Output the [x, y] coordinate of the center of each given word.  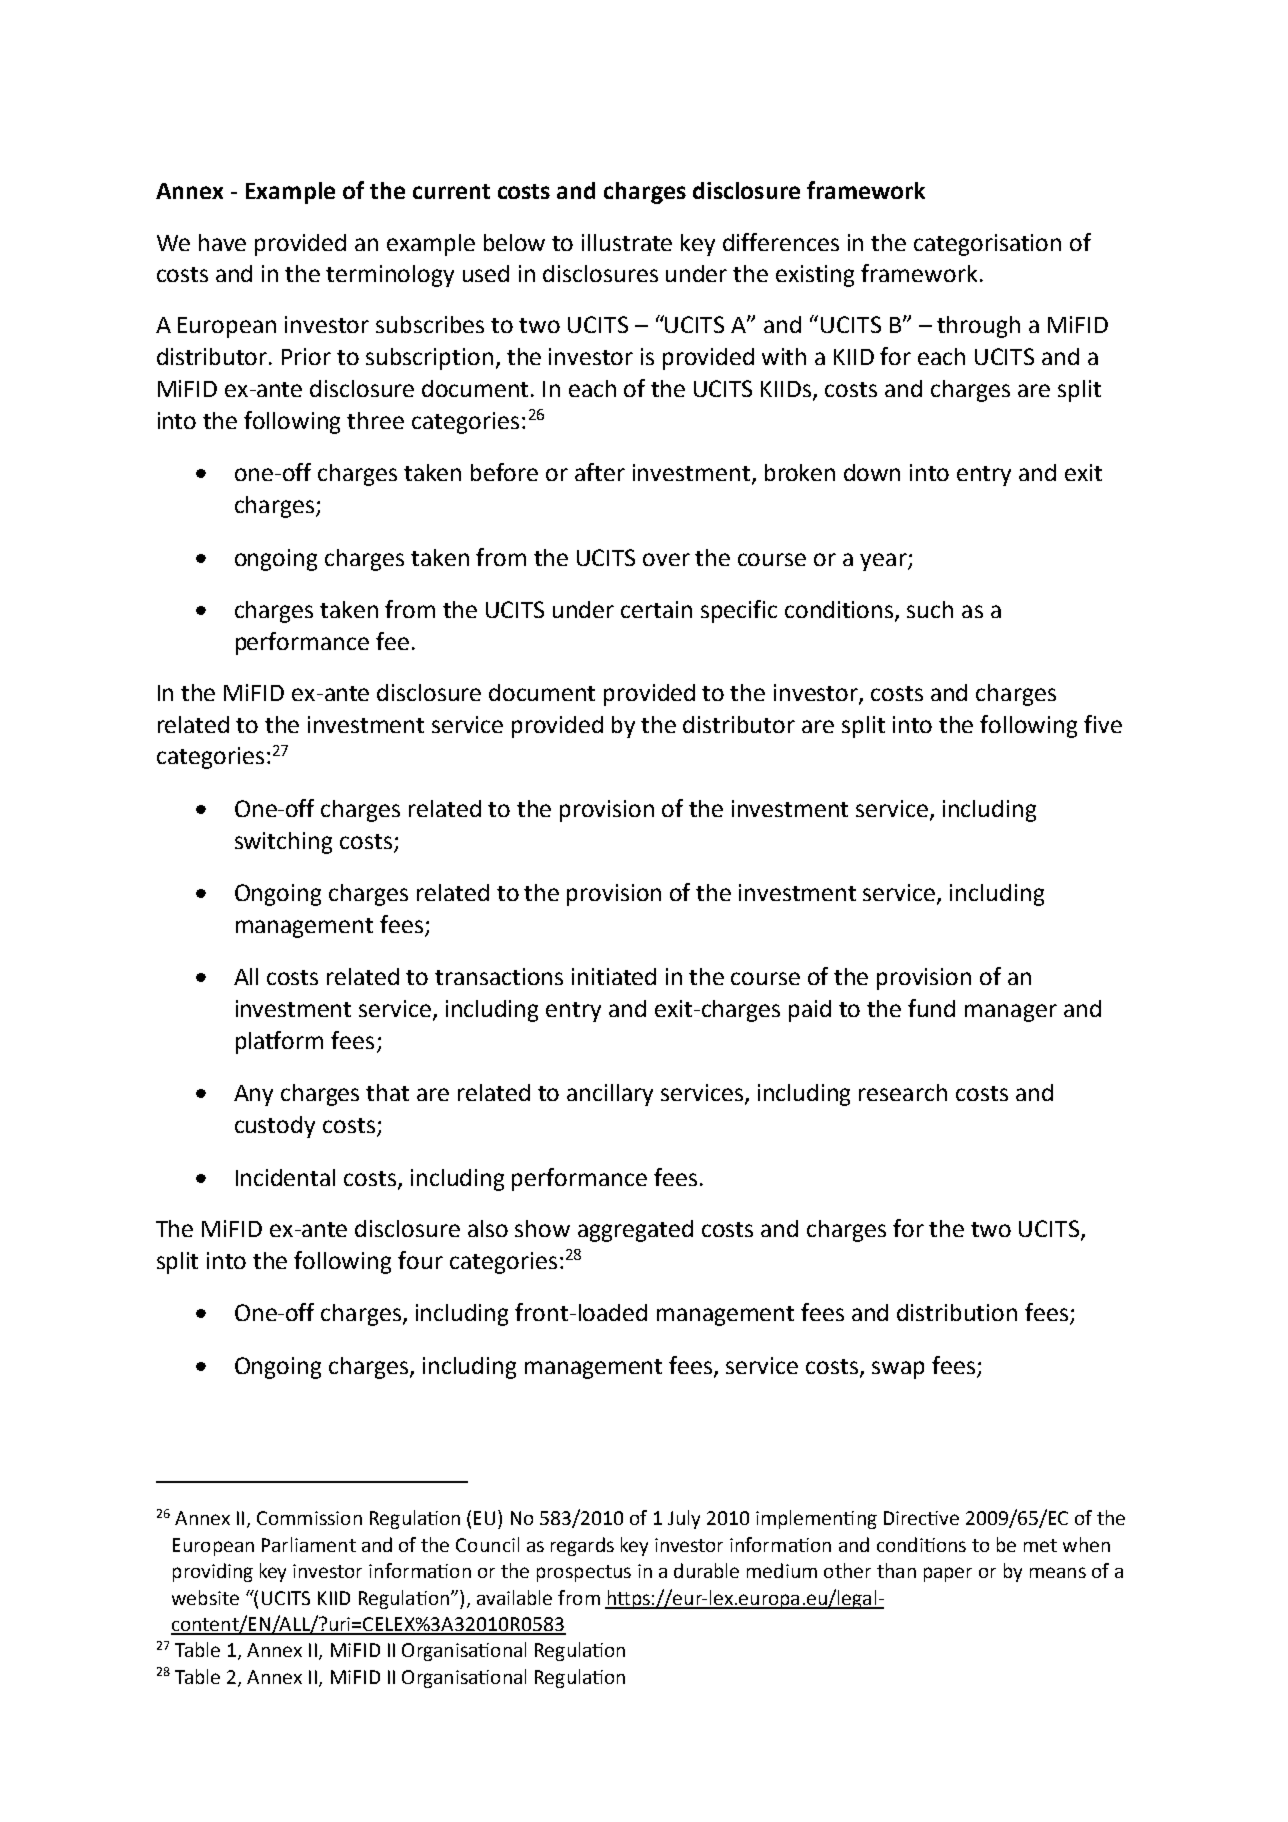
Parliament [309, 1544]
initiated [614, 976]
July [684, 1519]
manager [1011, 1013]
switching [283, 843]
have [222, 242]
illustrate [627, 242]
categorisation [987, 245]
